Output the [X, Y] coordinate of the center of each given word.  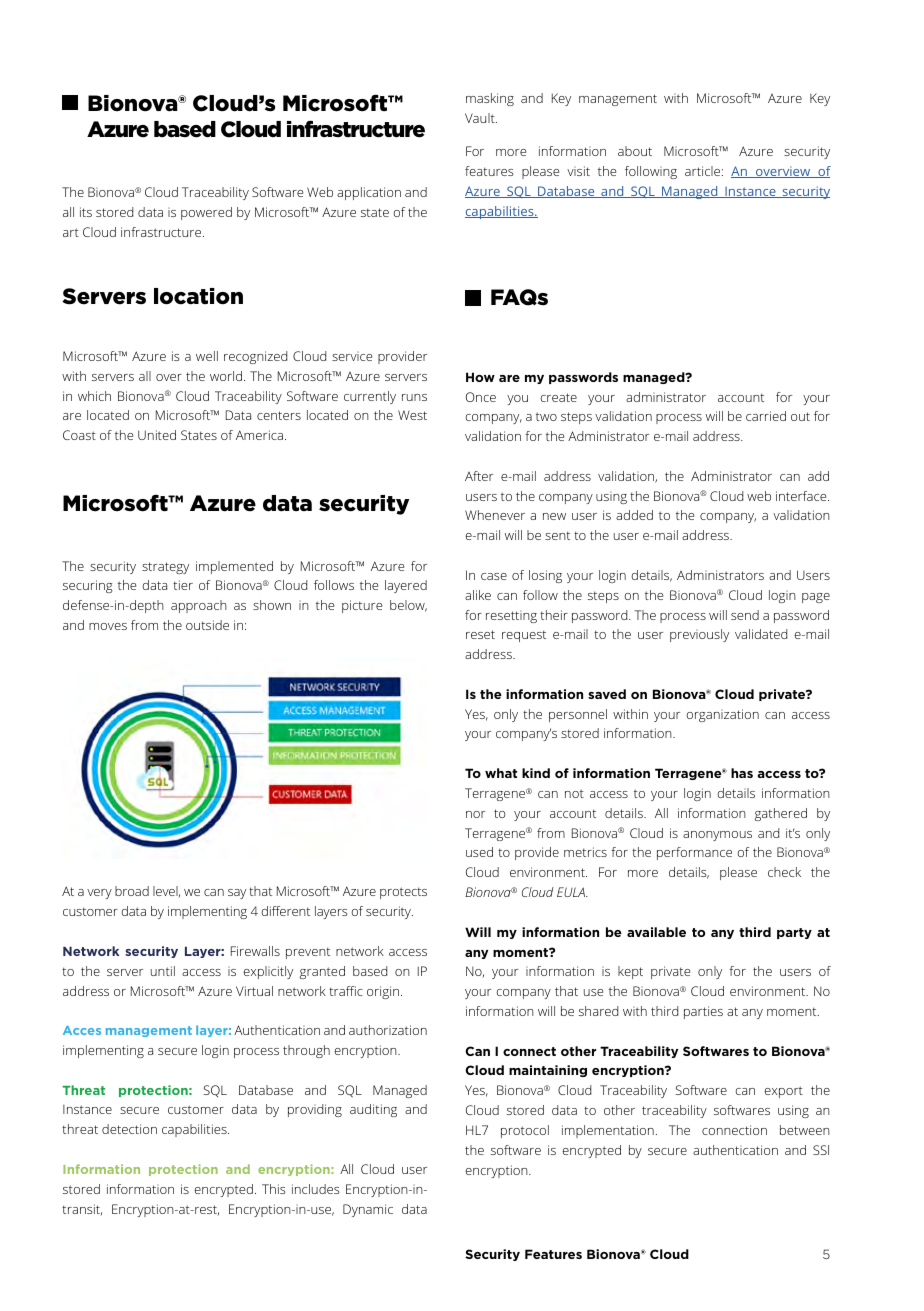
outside [207, 625]
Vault [481, 118]
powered [206, 213]
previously [699, 635]
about [635, 151]
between [805, 1130]
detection [129, 1129]
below [408, 606]
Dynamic [368, 1210]
